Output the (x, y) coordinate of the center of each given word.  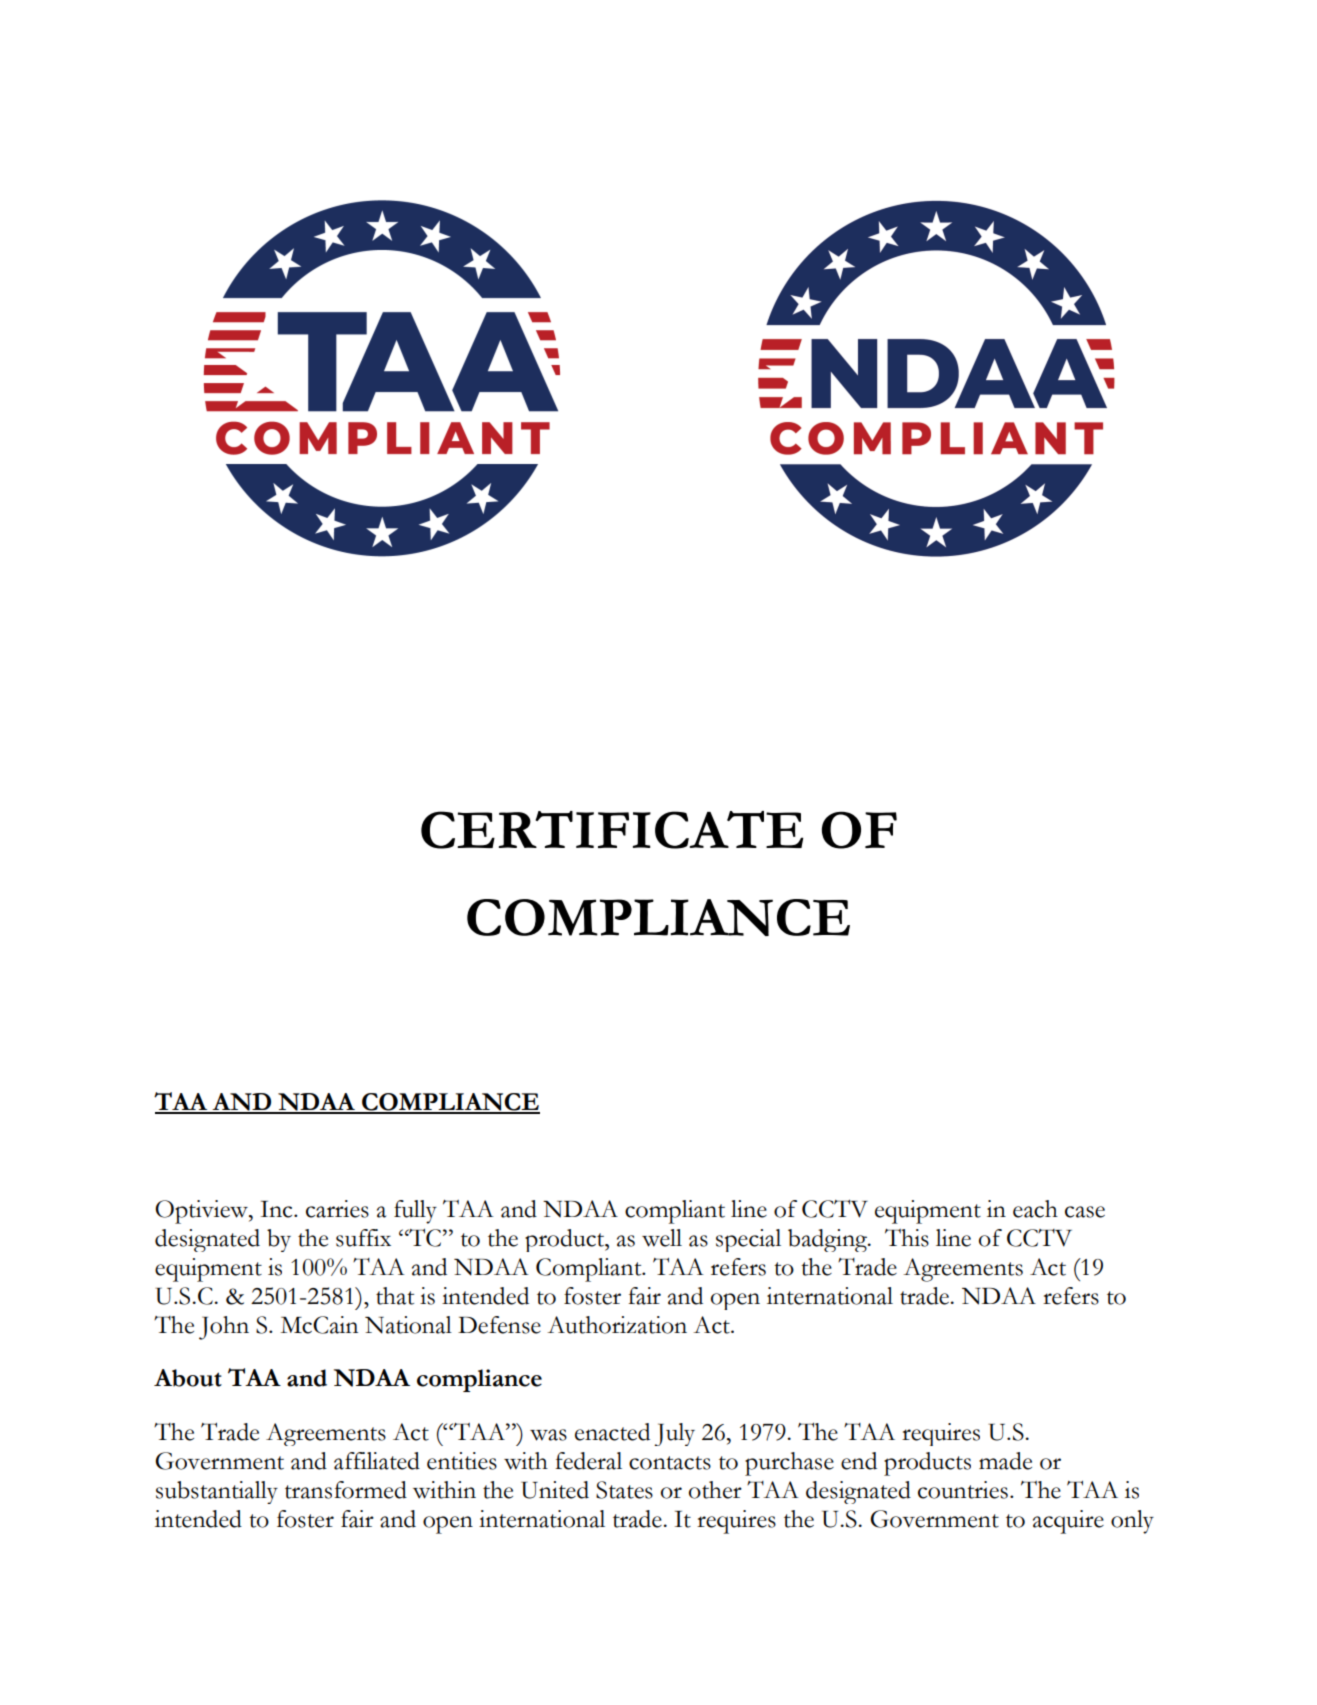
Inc (278, 1209)
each (1035, 1209)
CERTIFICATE (612, 830)
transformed (346, 1490)
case (1085, 1212)
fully (415, 1212)
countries (963, 1490)
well (662, 1238)
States (624, 1490)
